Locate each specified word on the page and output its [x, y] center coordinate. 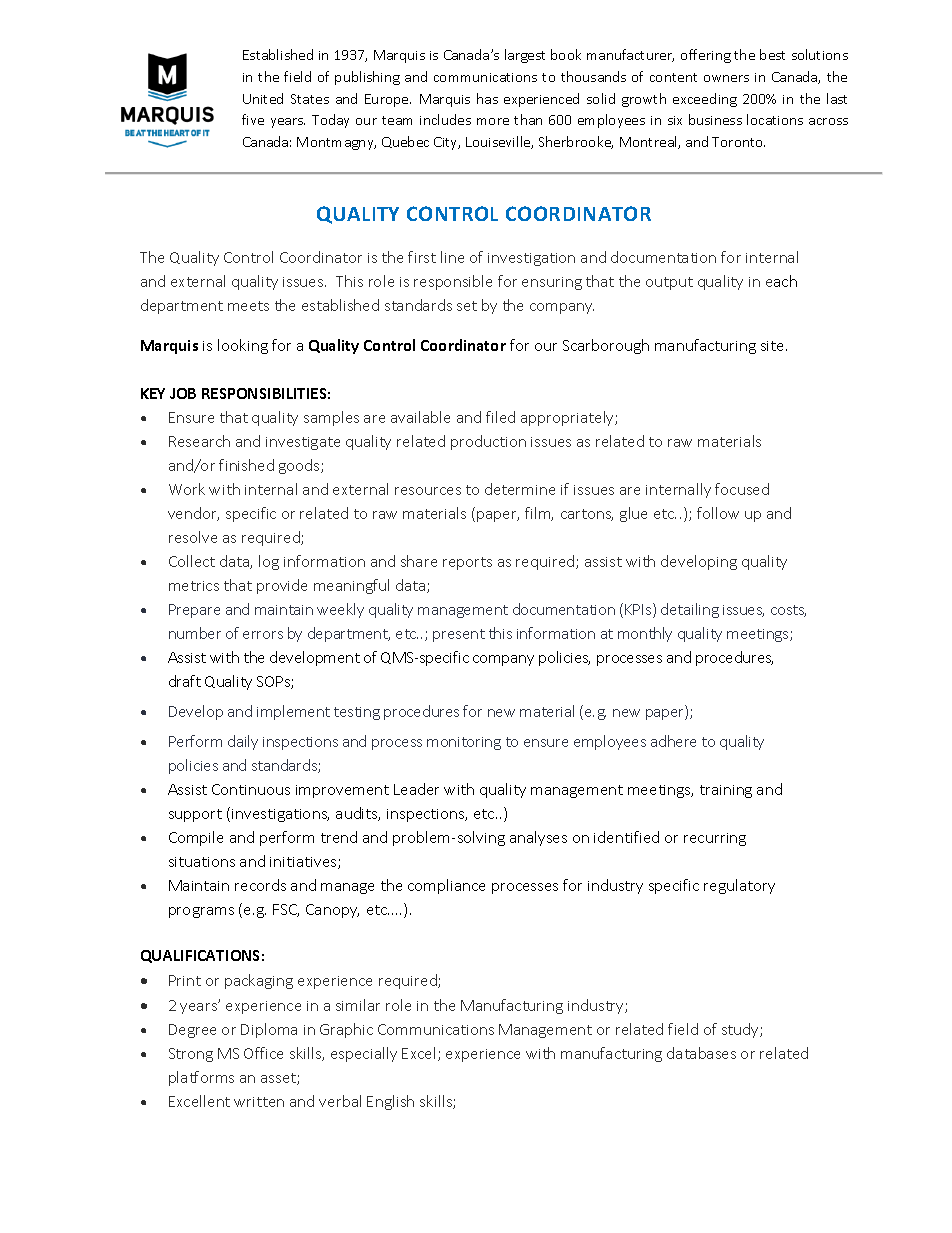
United [263, 98]
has [487, 98]
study [741, 1030]
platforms [201, 1078]
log [269, 562]
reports [467, 563]
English [390, 1102]
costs [788, 611]
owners [726, 78]
